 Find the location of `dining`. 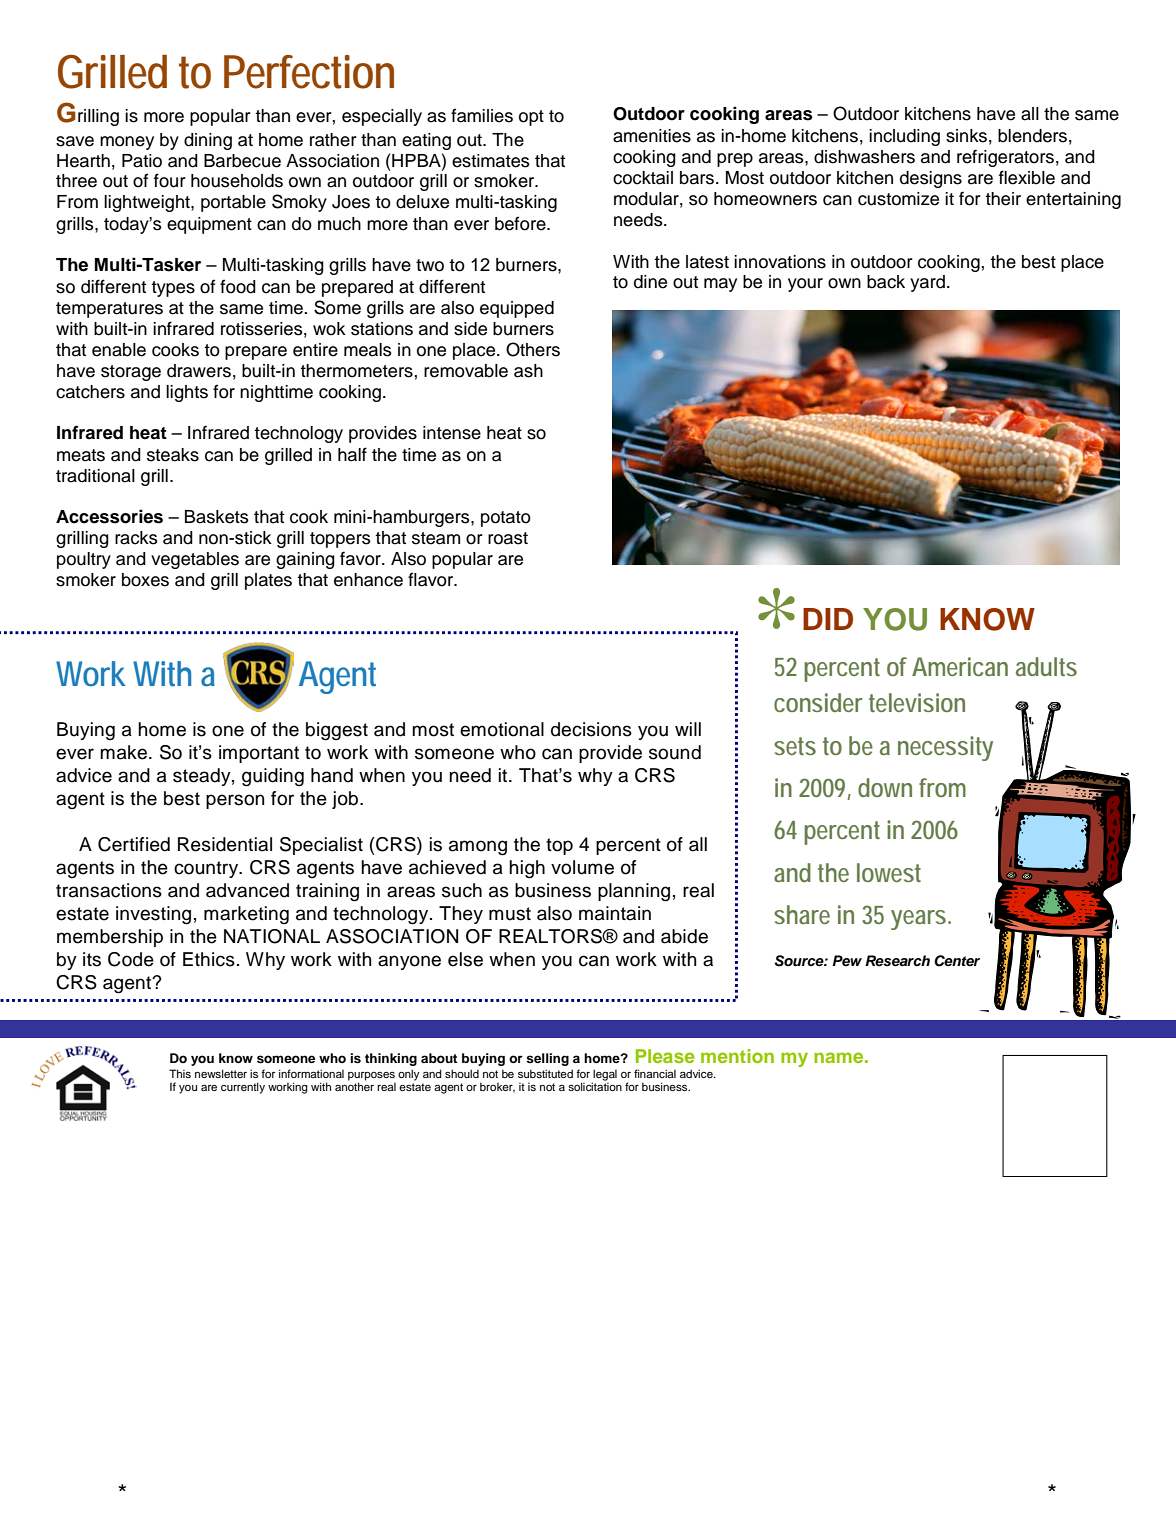

dining is located at coordinates (208, 141).
